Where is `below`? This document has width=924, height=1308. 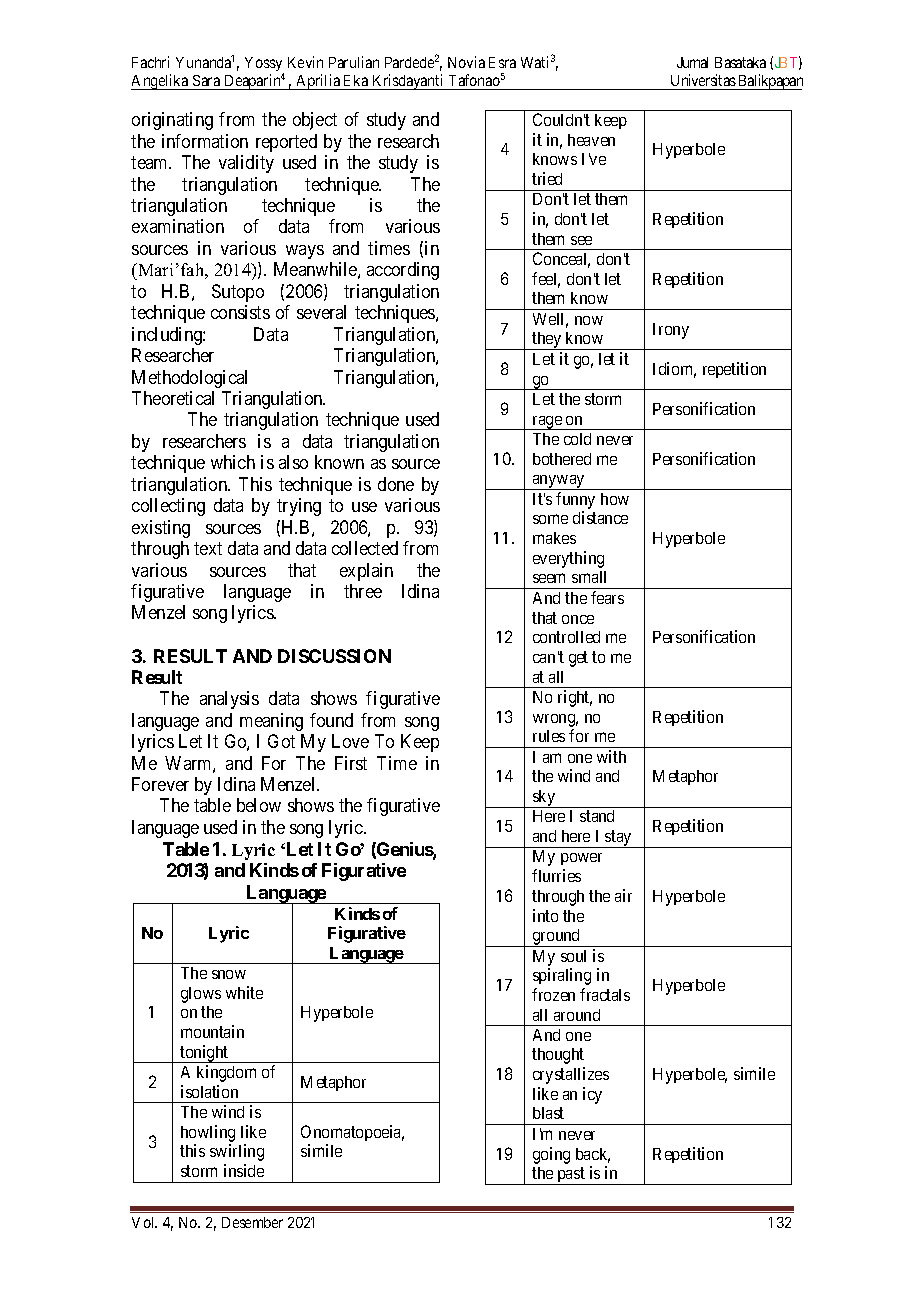
below is located at coordinates (259, 805).
